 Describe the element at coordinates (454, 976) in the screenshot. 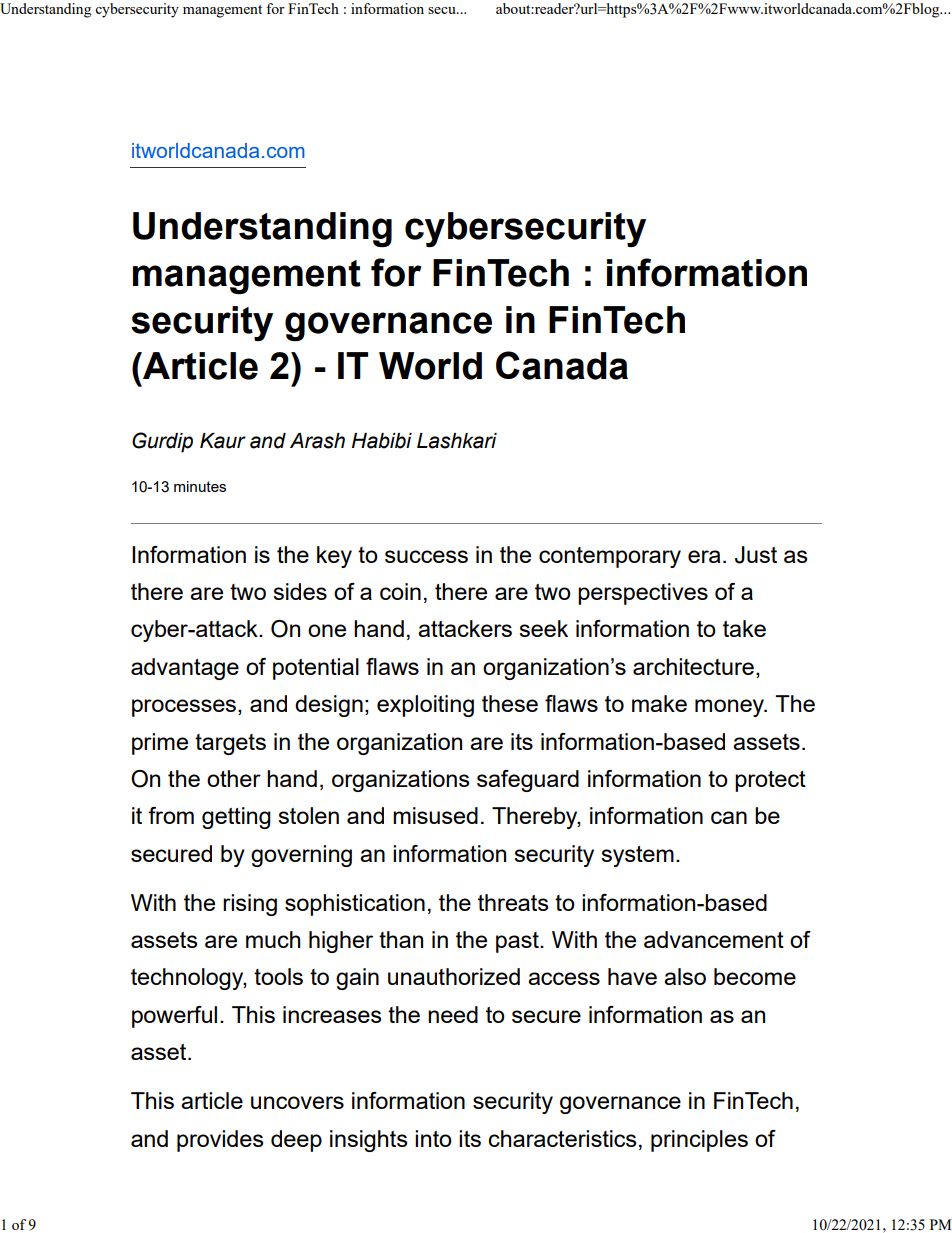

I see `unauthorized` at that location.
